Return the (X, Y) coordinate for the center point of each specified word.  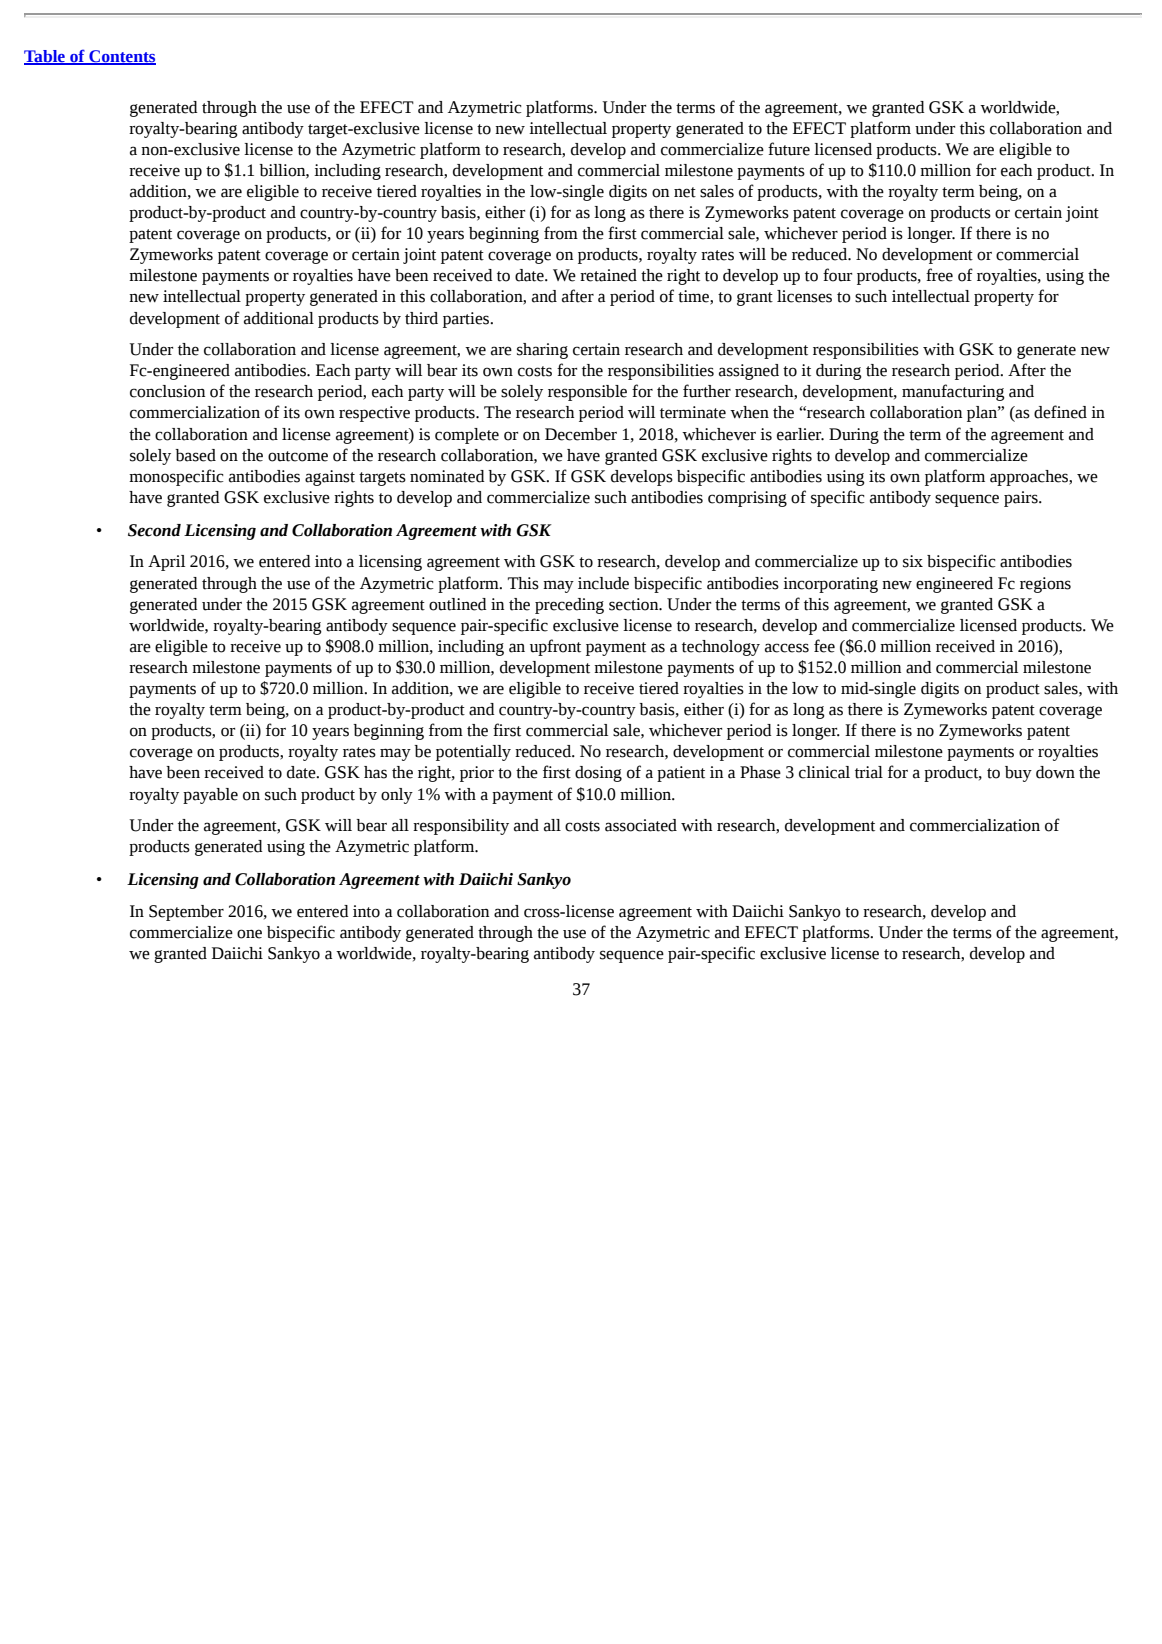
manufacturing (953, 392)
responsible (587, 393)
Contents (121, 57)
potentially (473, 753)
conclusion (167, 391)
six (913, 561)
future (789, 149)
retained (608, 275)
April (166, 563)
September (186, 913)
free (939, 275)
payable (210, 796)
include (603, 583)
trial (869, 772)
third (421, 318)
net (685, 192)
